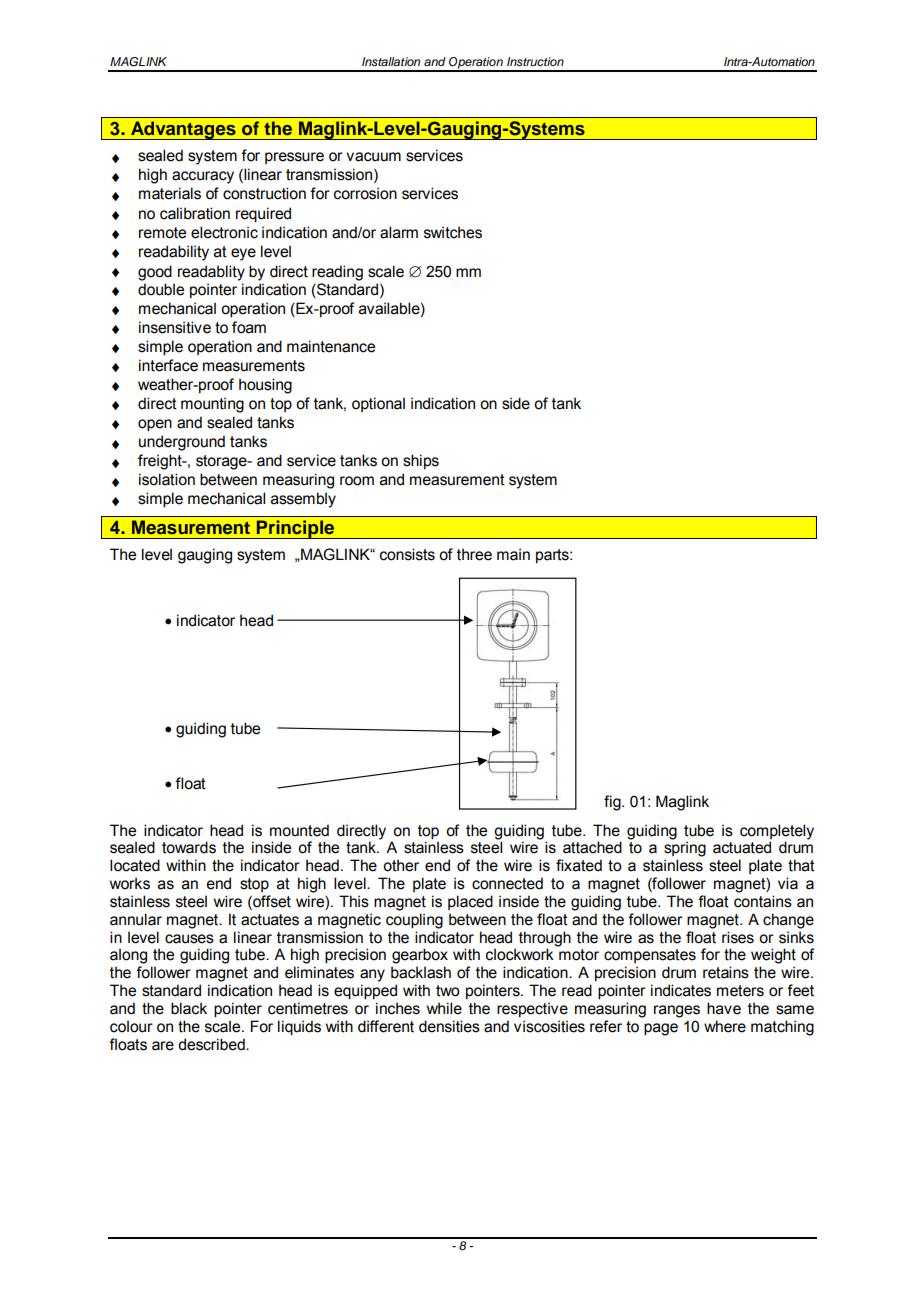  What do you see at coordinates (724, 1008) in the document?
I see `have` at bounding box center [724, 1008].
